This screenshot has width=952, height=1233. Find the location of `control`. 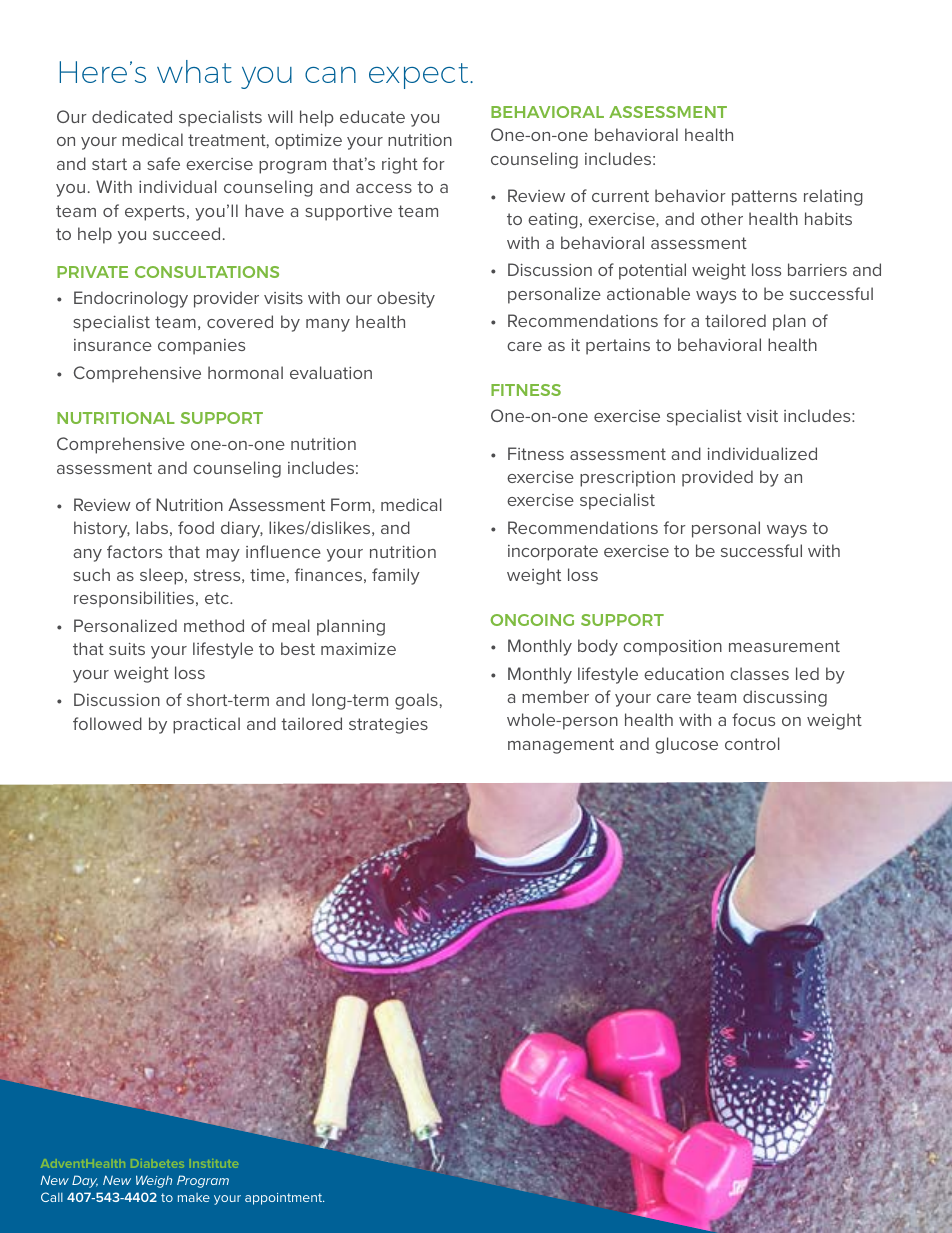

control is located at coordinates (752, 743).
